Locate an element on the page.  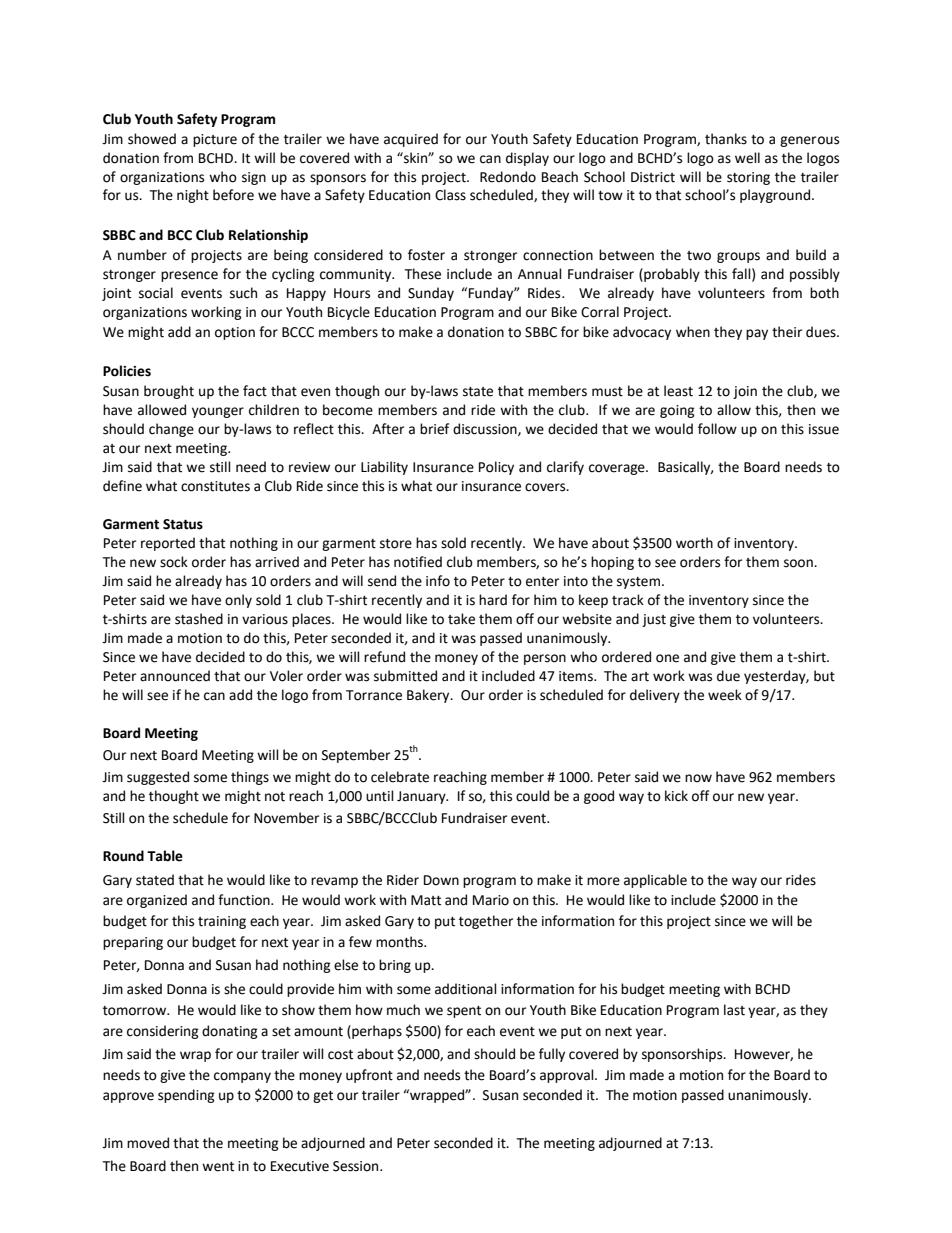
things is located at coordinates (250, 778).
